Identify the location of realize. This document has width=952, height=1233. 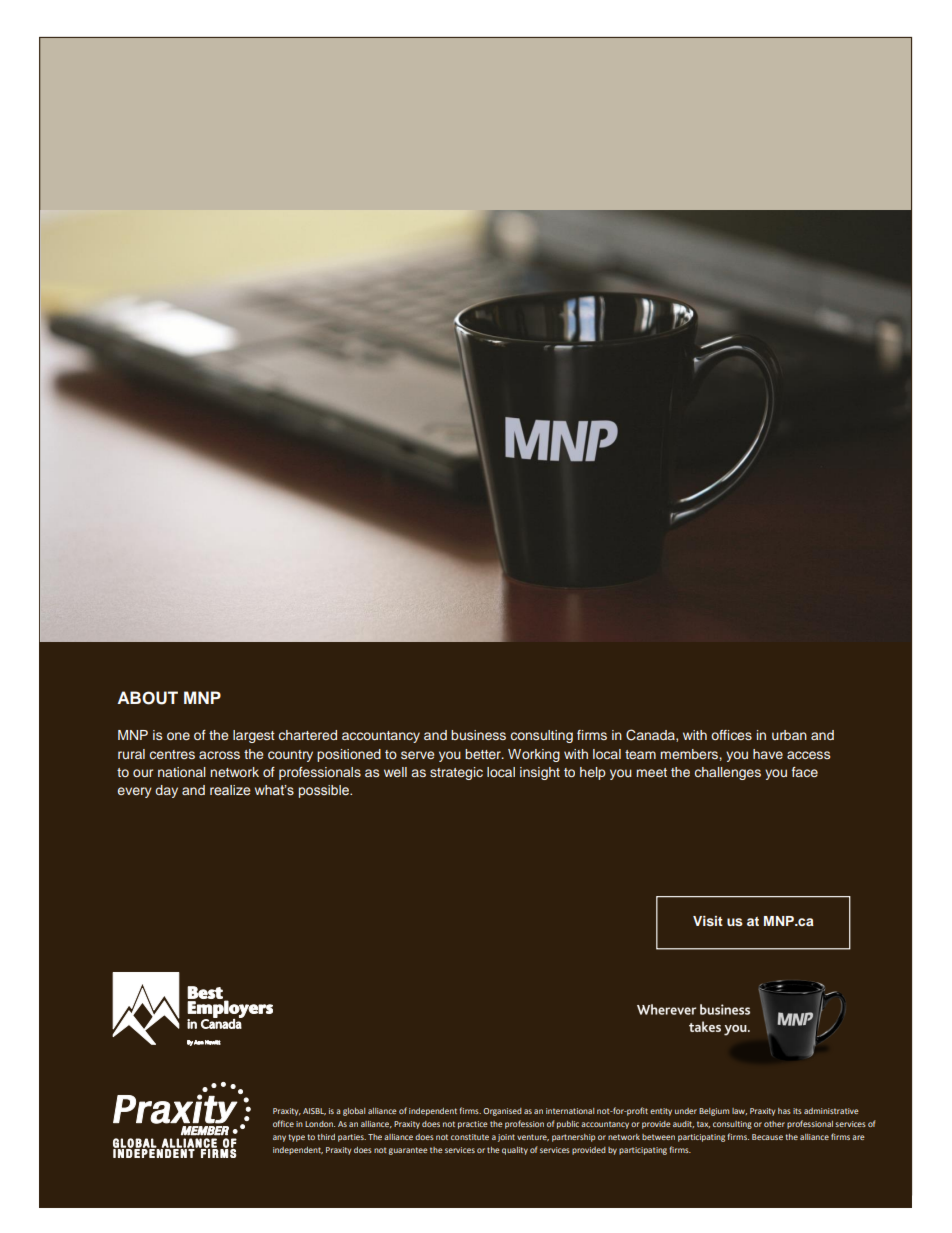
(230, 790).
